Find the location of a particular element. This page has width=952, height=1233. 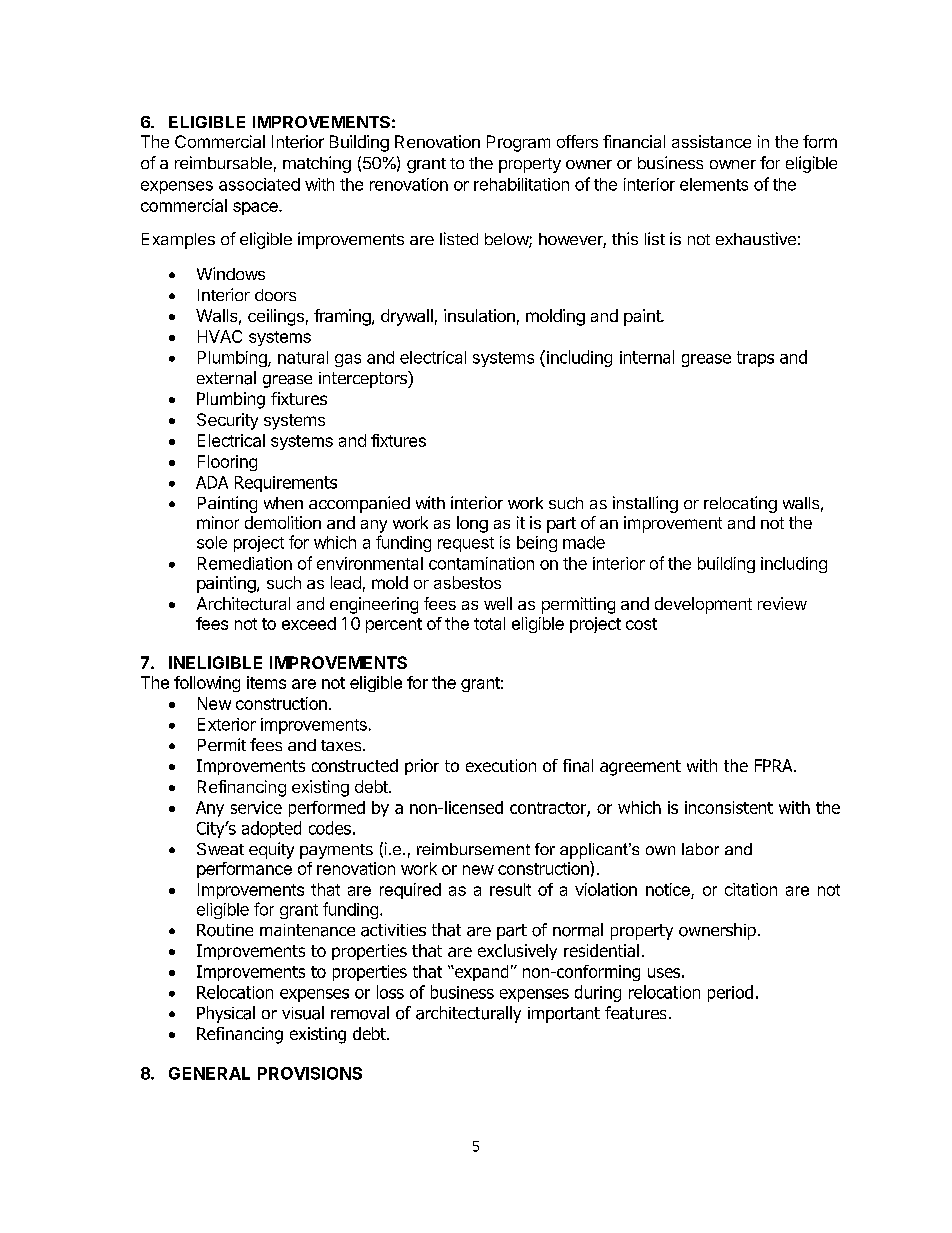

Physical is located at coordinates (226, 1014).
